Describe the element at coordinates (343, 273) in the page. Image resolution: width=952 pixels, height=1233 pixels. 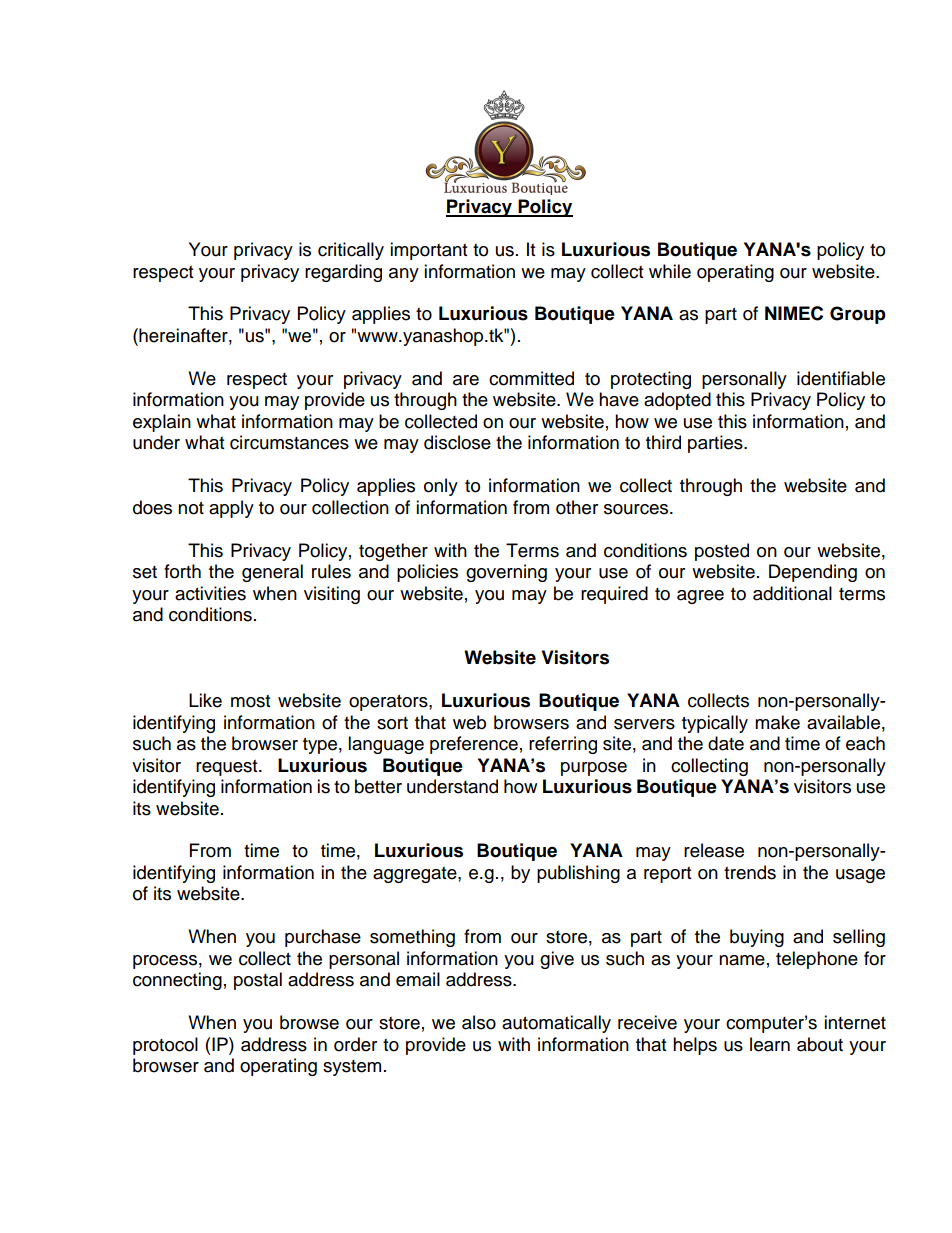
I see `regarding` at that location.
